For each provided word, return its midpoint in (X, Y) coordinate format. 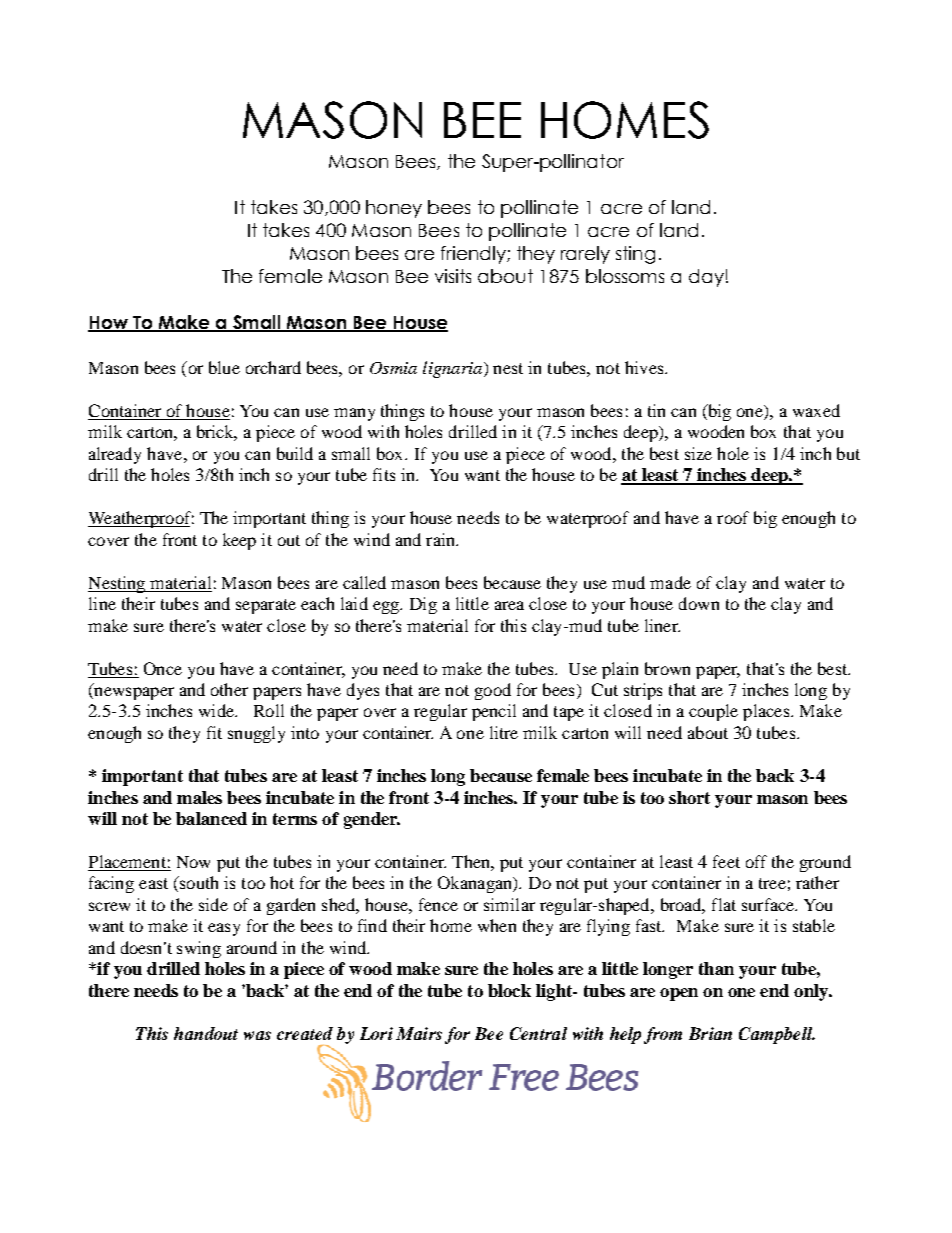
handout (206, 1033)
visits (453, 276)
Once (163, 668)
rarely (585, 255)
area (509, 605)
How (109, 324)
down (699, 603)
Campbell (776, 1035)
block (509, 990)
